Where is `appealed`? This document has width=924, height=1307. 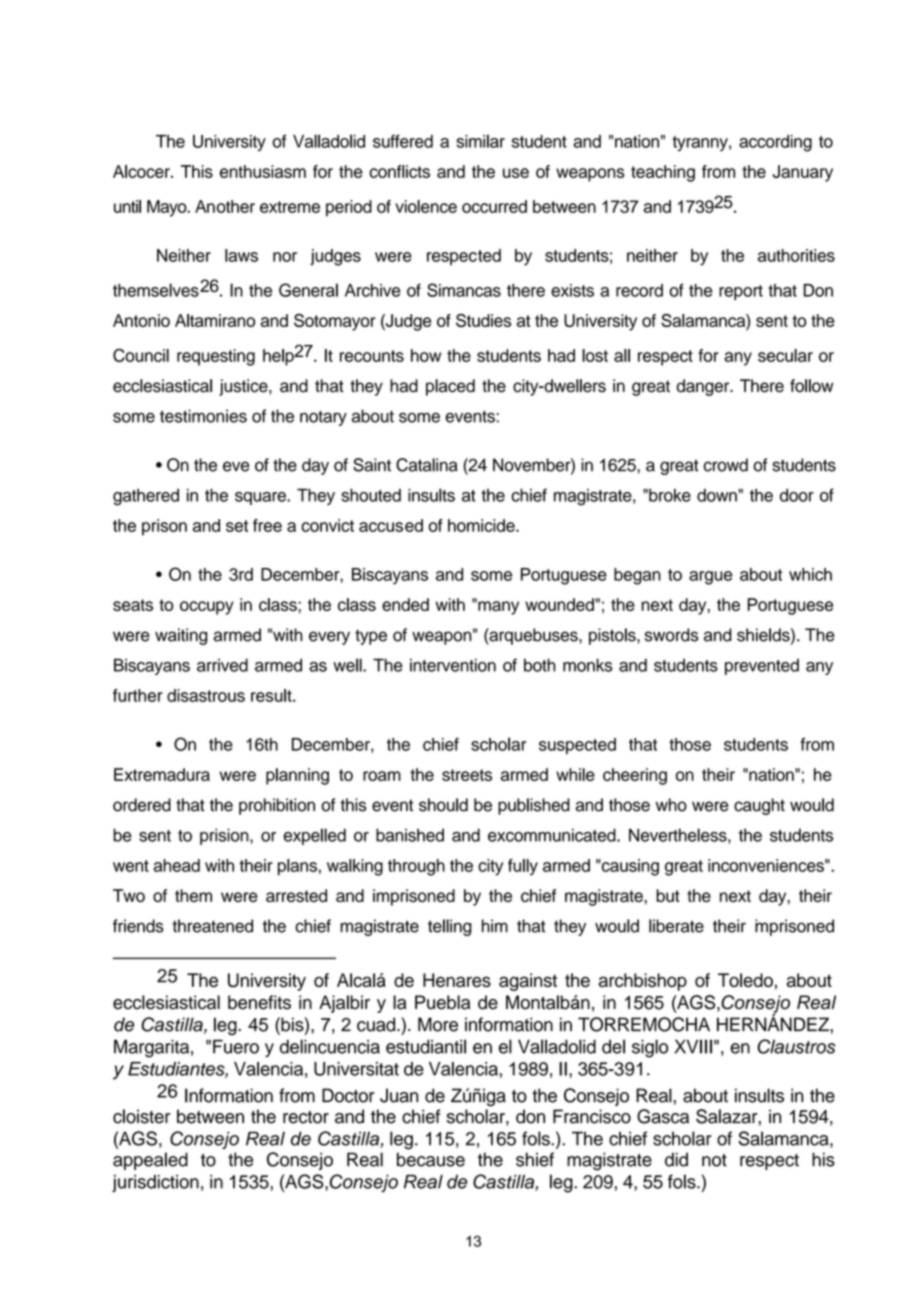 appealed is located at coordinates (150, 1161).
